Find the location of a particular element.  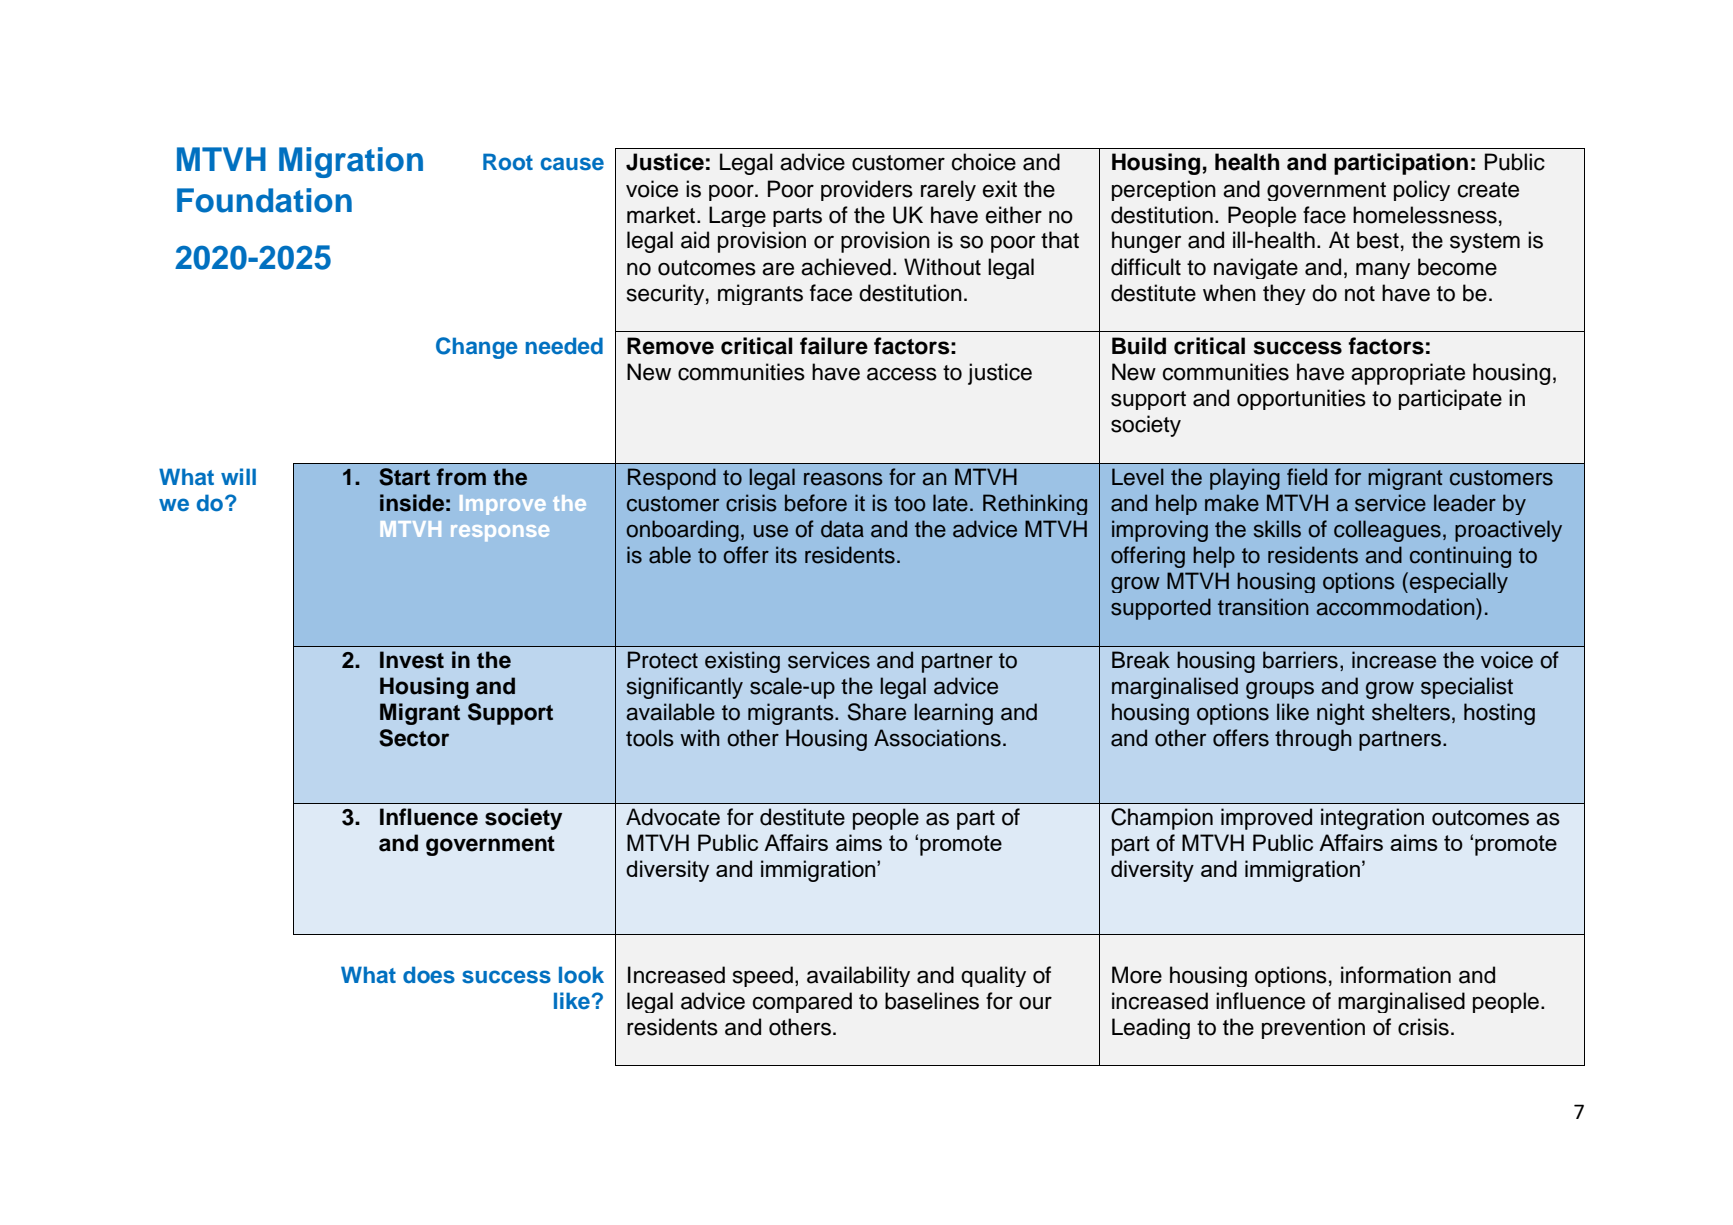

through is located at coordinates (1313, 740).
